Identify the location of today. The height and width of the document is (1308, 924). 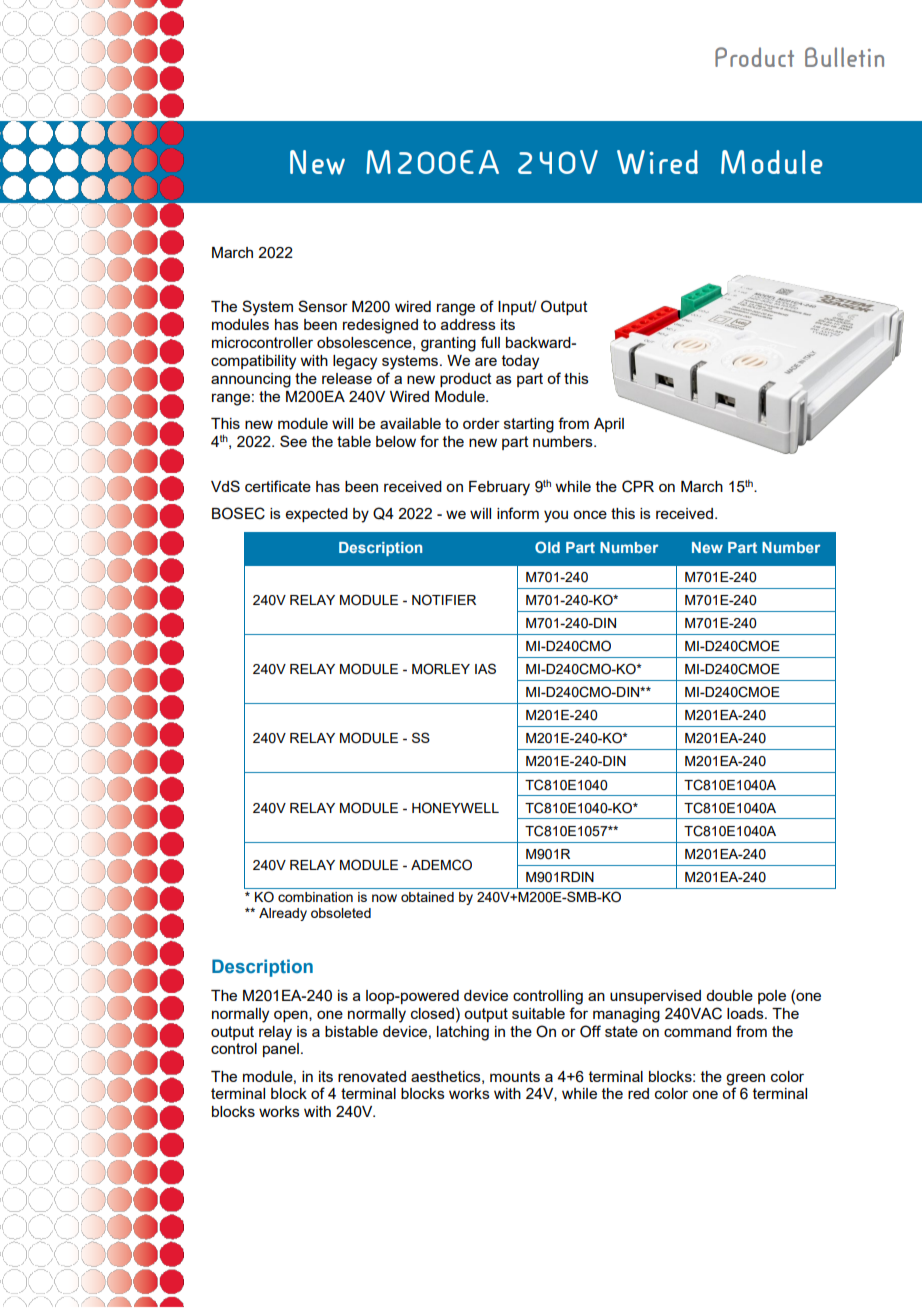
(520, 362).
